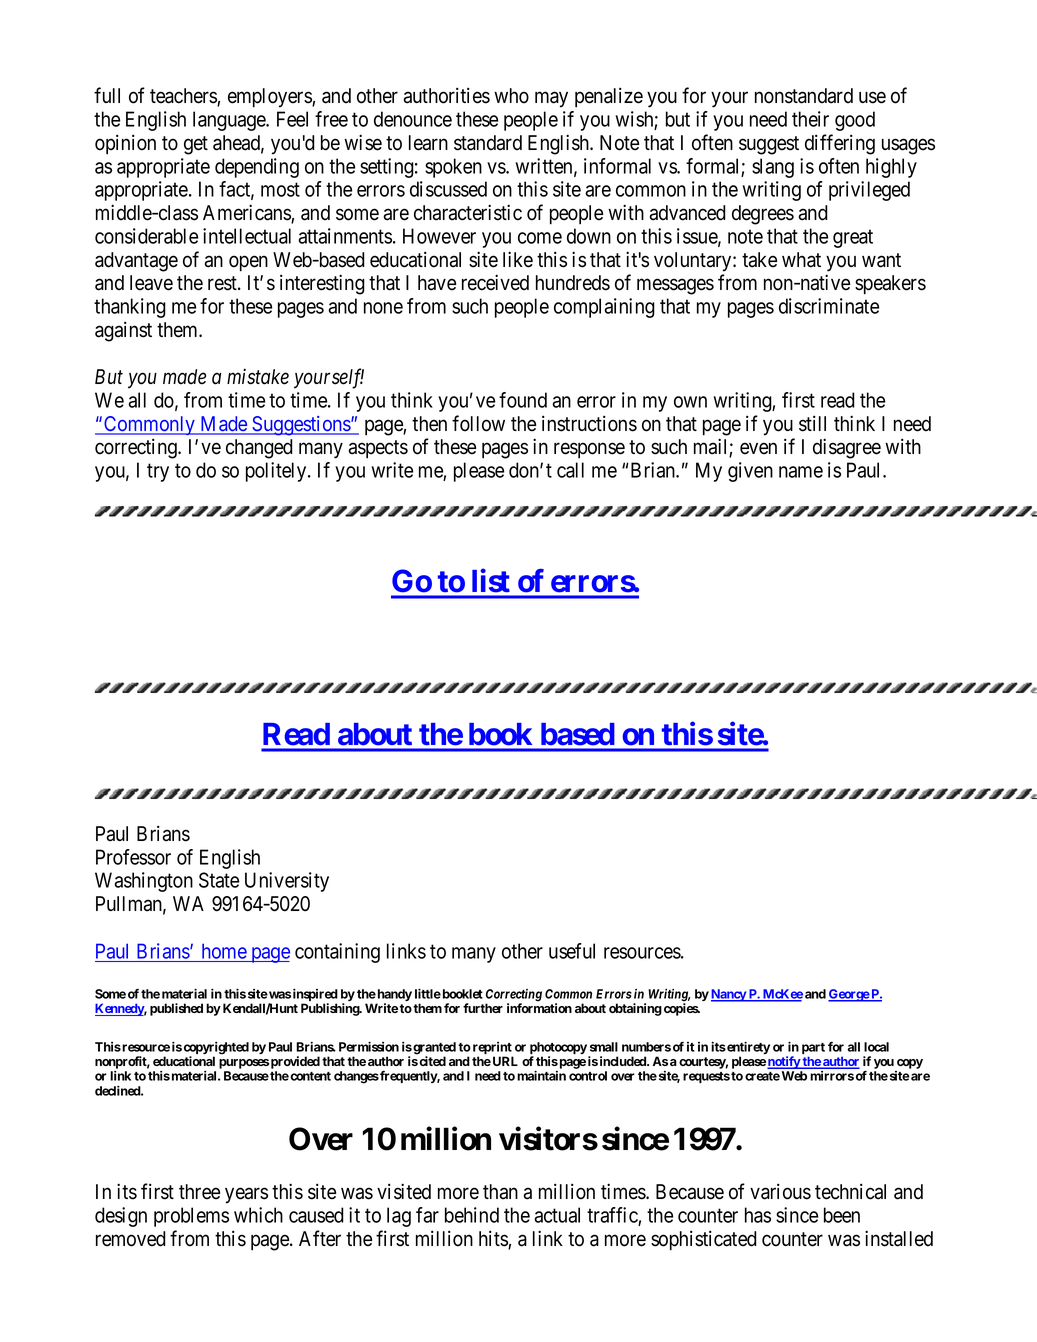  Describe the element at coordinates (199, 1192) in the screenshot. I see `three` at that location.
